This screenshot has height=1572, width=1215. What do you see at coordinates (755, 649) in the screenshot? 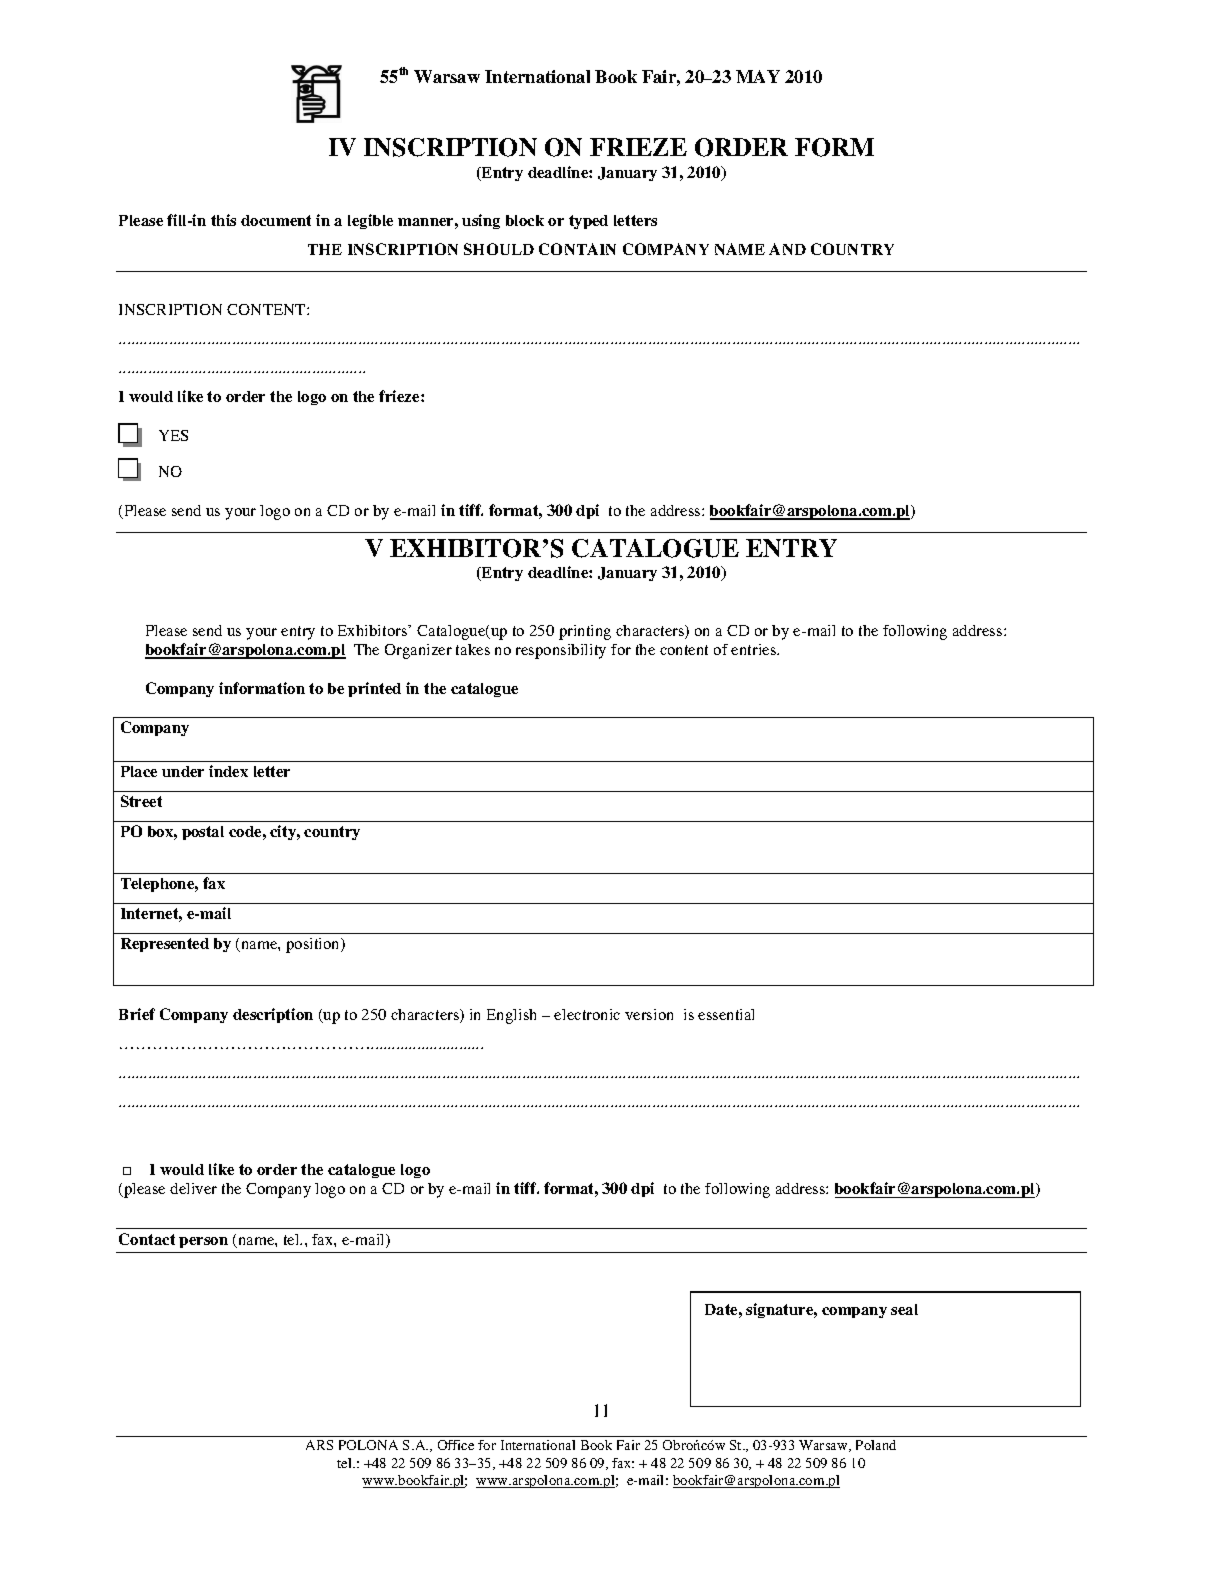
I see `entries` at bounding box center [755, 649].
